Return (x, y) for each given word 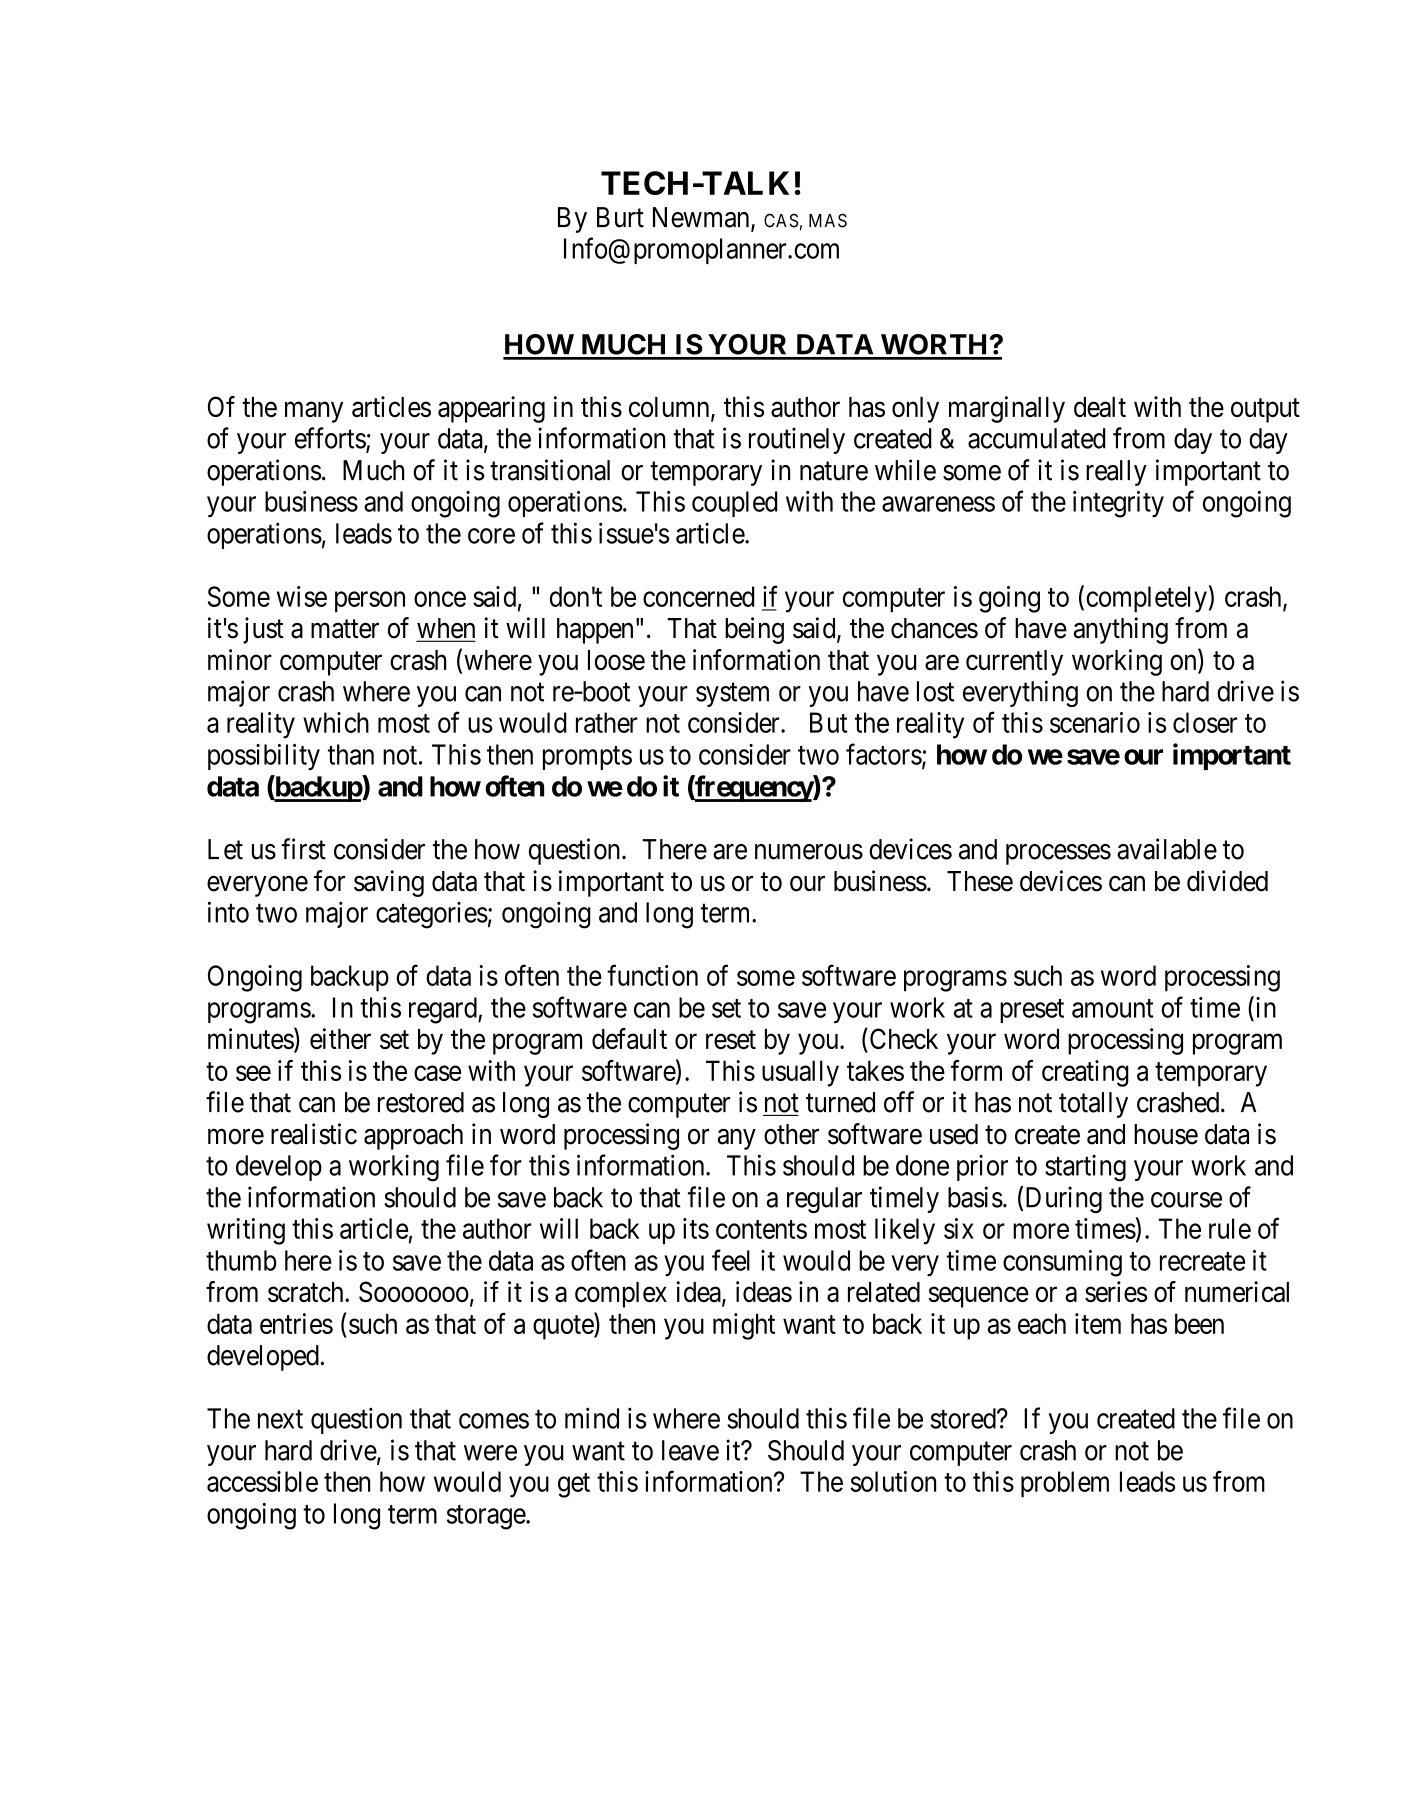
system (732, 695)
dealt (1100, 407)
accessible (262, 1481)
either (340, 1038)
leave (690, 1450)
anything (1121, 630)
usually (800, 1073)
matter (345, 629)
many (314, 412)
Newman (702, 218)
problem (1065, 1484)
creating (1085, 1073)
